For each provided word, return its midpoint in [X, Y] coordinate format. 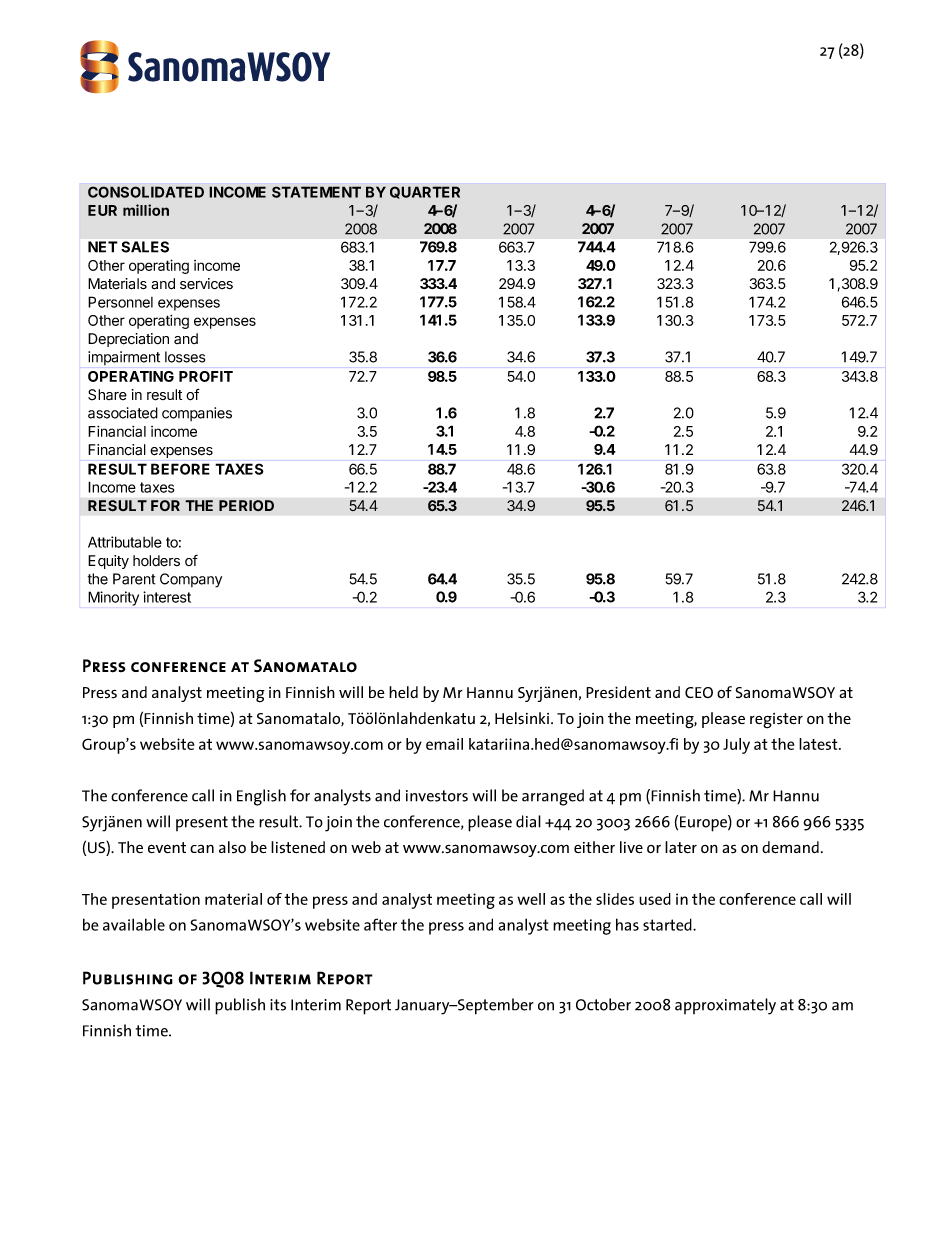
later [681, 847]
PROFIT [206, 376]
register [776, 720]
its [278, 1005]
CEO [699, 693]
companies [197, 414]
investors [437, 796]
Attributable [125, 542]
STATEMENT [316, 192]
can [202, 849]
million [146, 210]
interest [167, 597]
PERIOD [246, 506]
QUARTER [425, 192]
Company [191, 580]
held [403, 692]
